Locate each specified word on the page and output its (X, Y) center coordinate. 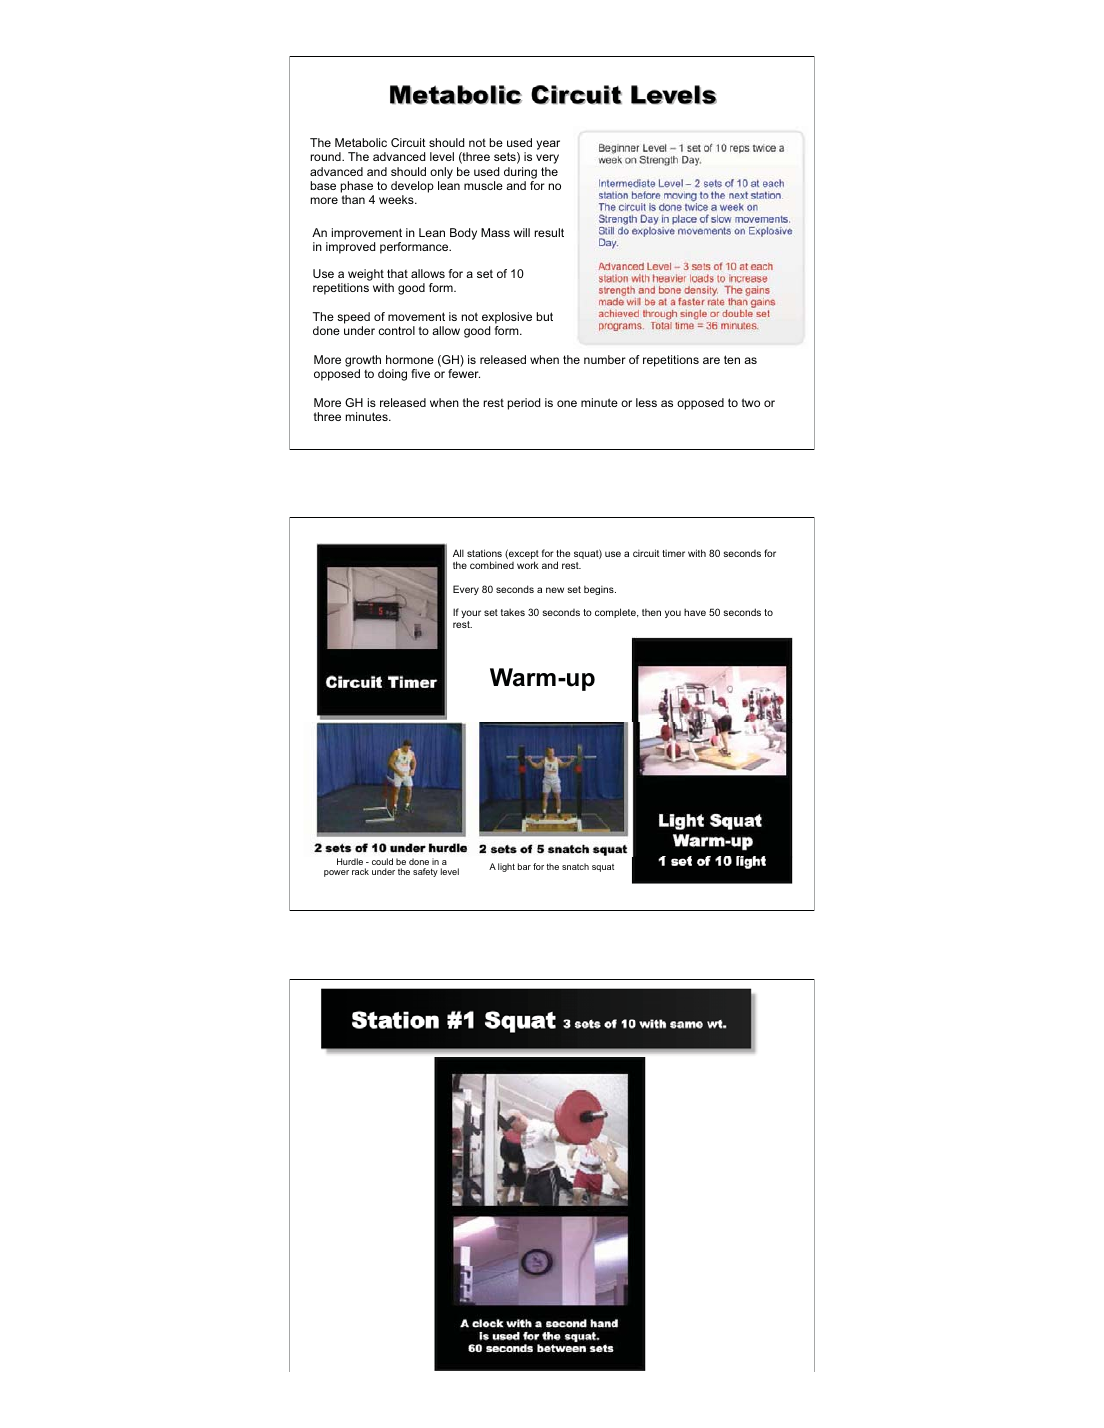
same (686, 1025)
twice (696, 205)
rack (360, 871)
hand (604, 1323)
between (561, 1346)
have (695, 612)
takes (513, 612)
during (520, 173)
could (382, 861)
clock (488, 1323)
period (524, 404)
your (471, 614)
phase (357, 187)
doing (392, 375)
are (711, 360)
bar (524, 866)
